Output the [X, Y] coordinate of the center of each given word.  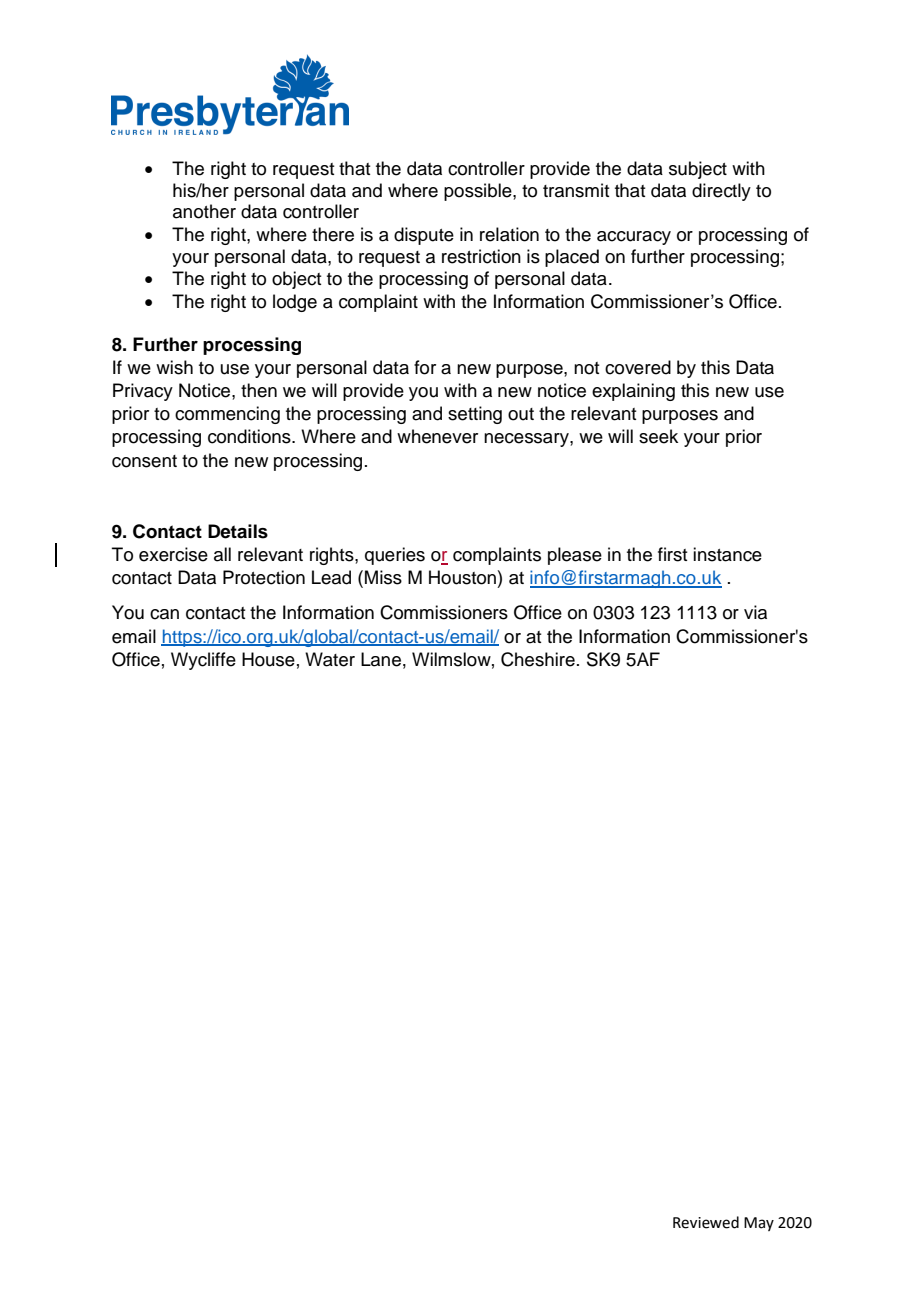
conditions [250, 436]
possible [479, 192]
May [759, 1224]
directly [721, 192]
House [268, 659]
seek [658, 436]
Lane [381, 659]
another [204, 211]
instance [727, 554]
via [755, 612]
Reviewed [706, 1222]
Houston [462, 577]
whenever [437, 436]
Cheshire [538, 659]
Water [330, 659]
